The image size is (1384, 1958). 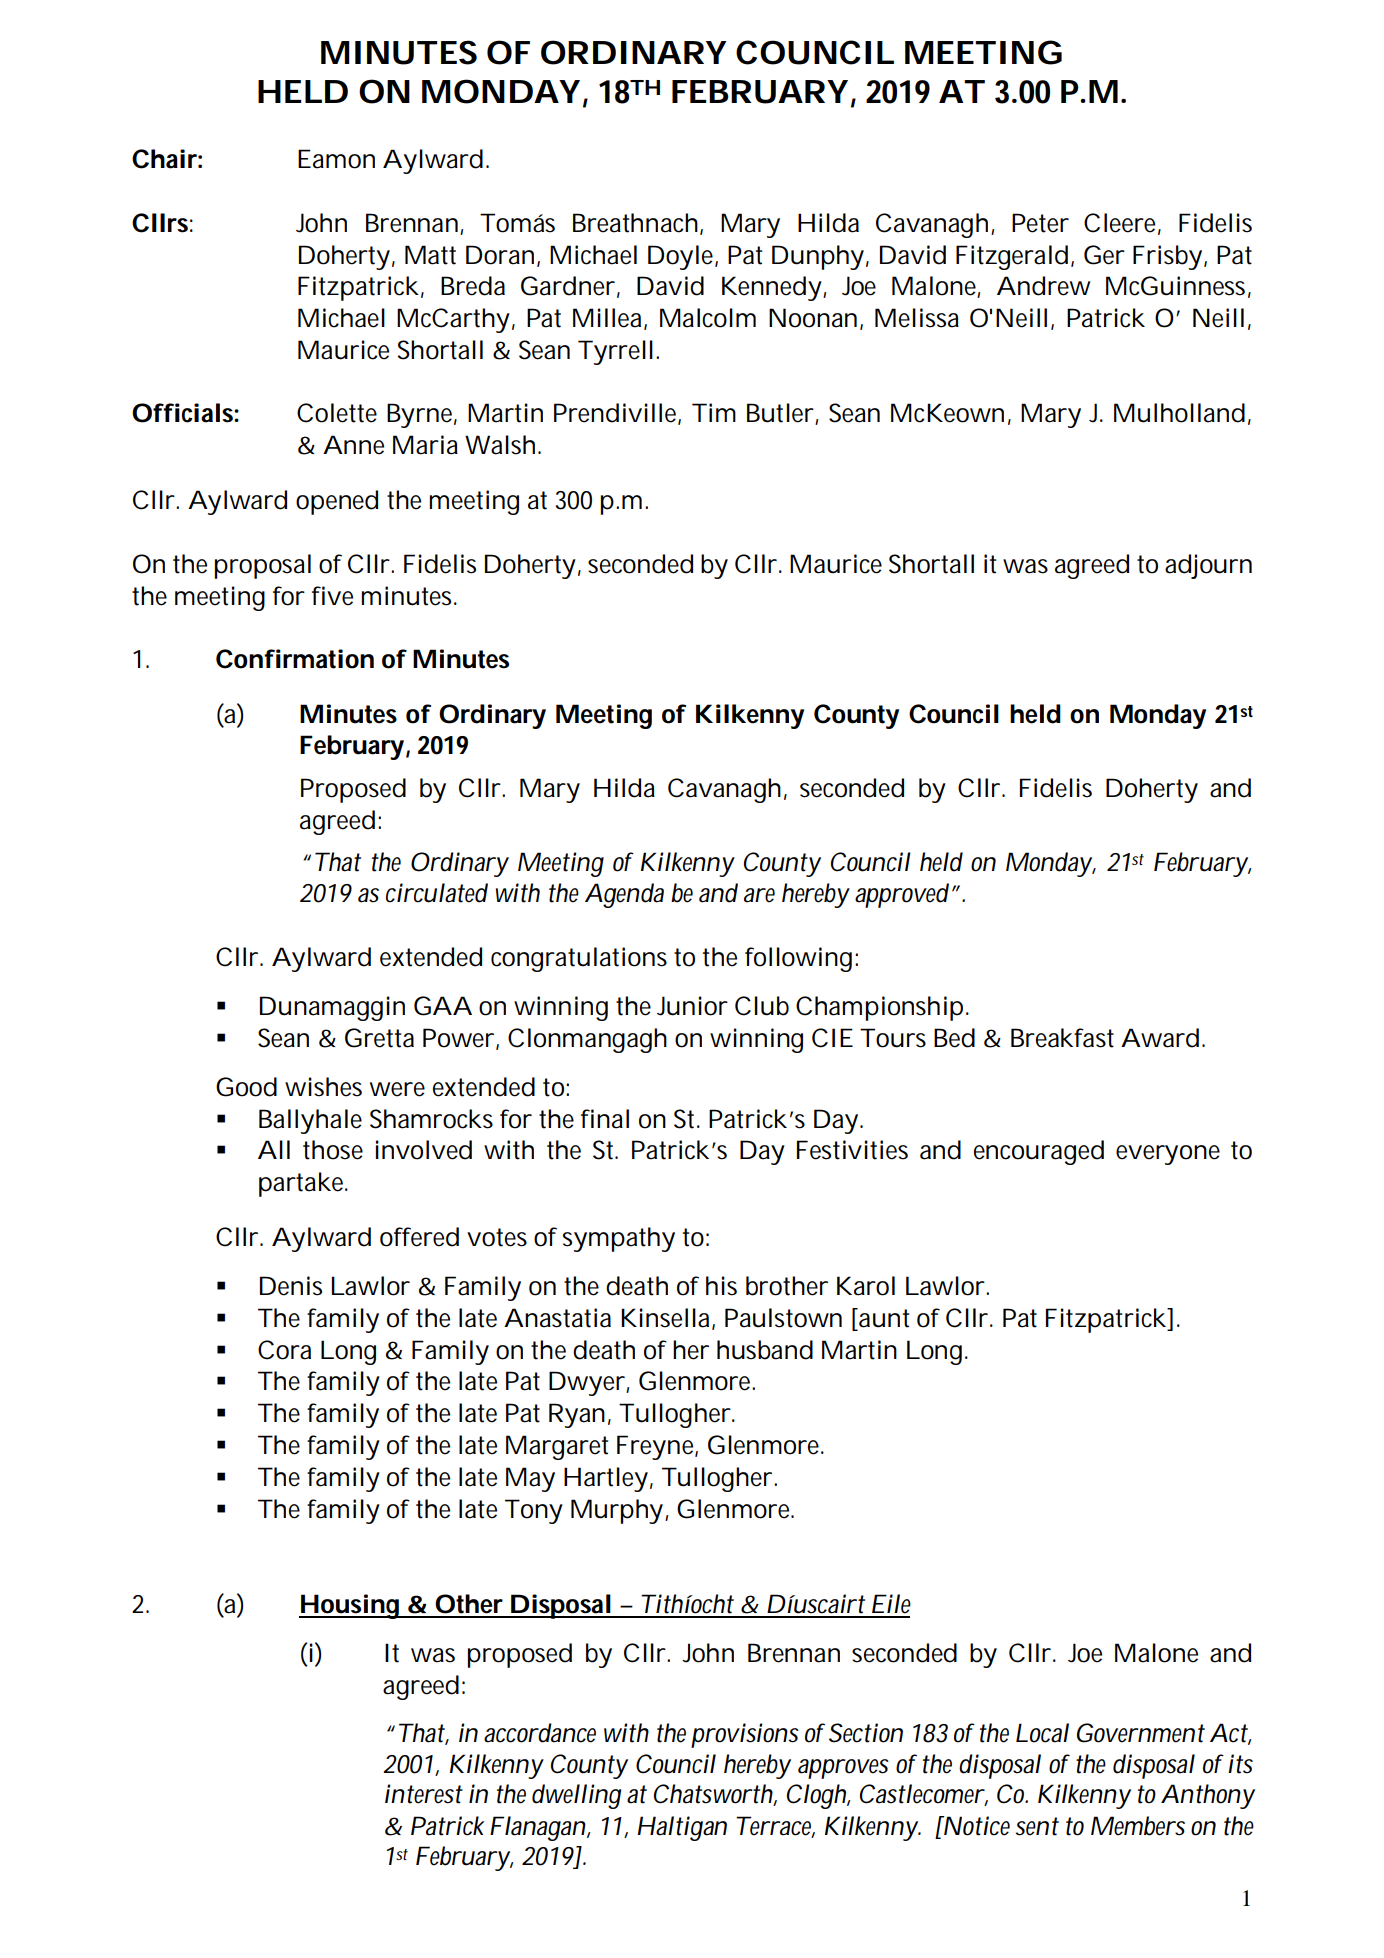 What do you see at coordinates (745, 1735) in the document?
I see `provisions` at bounding box center [745, 1735].
